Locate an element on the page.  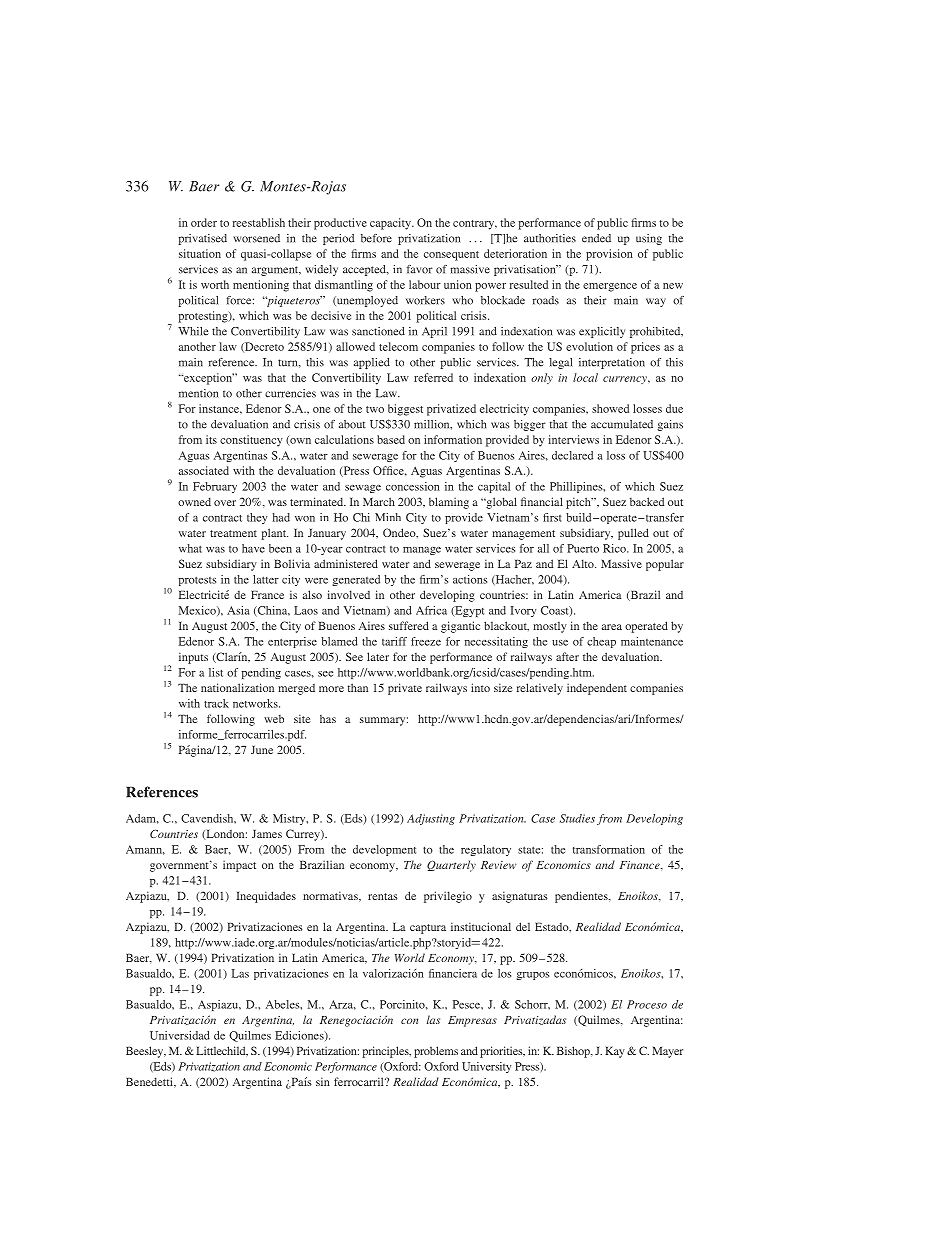
Studies is located at coordinates (577, 818).
